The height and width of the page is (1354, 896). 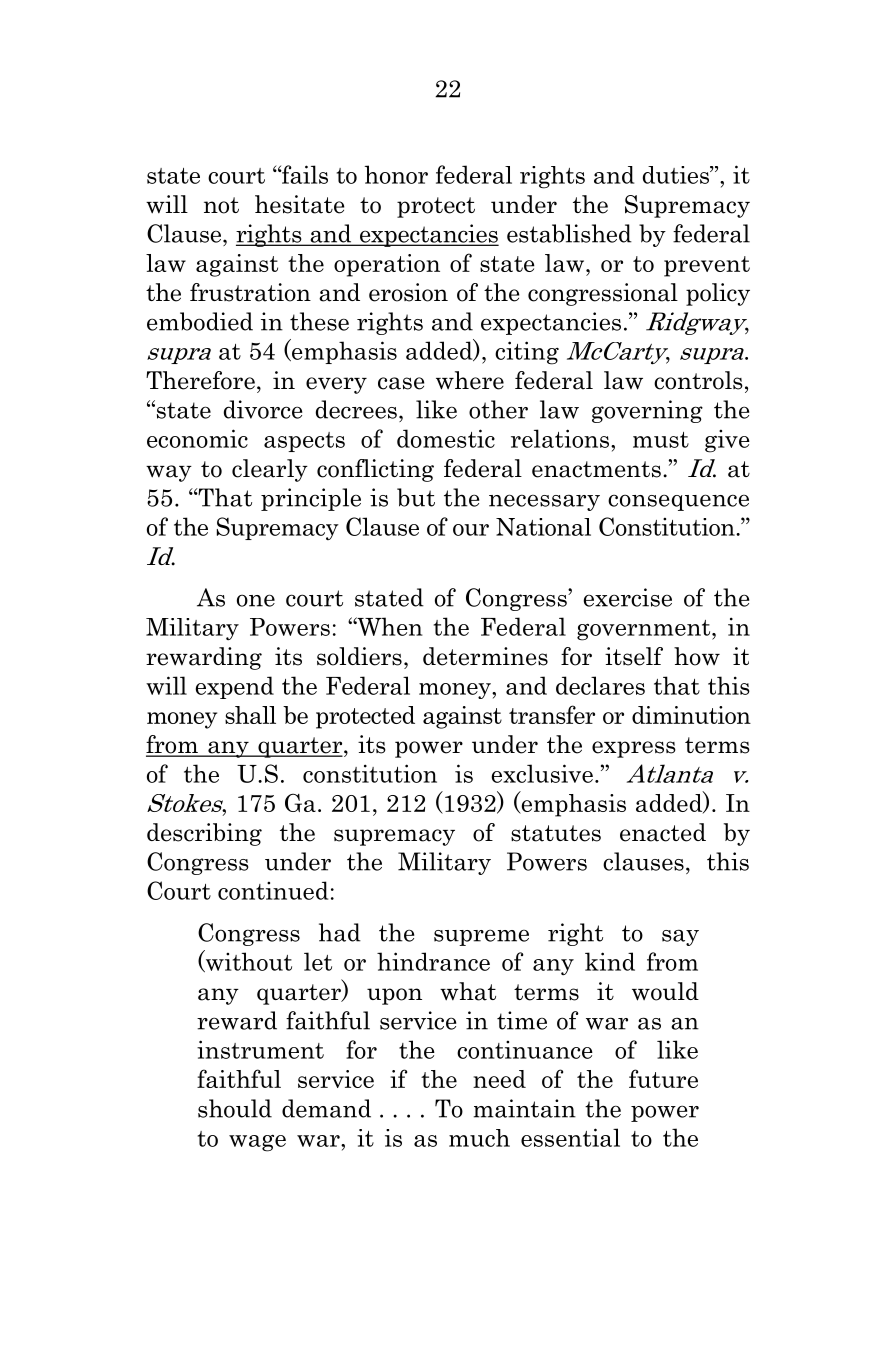 What do you see at coordinates (235, 1108) in the page?
I see `should` at bounding box center [235, 1108].
